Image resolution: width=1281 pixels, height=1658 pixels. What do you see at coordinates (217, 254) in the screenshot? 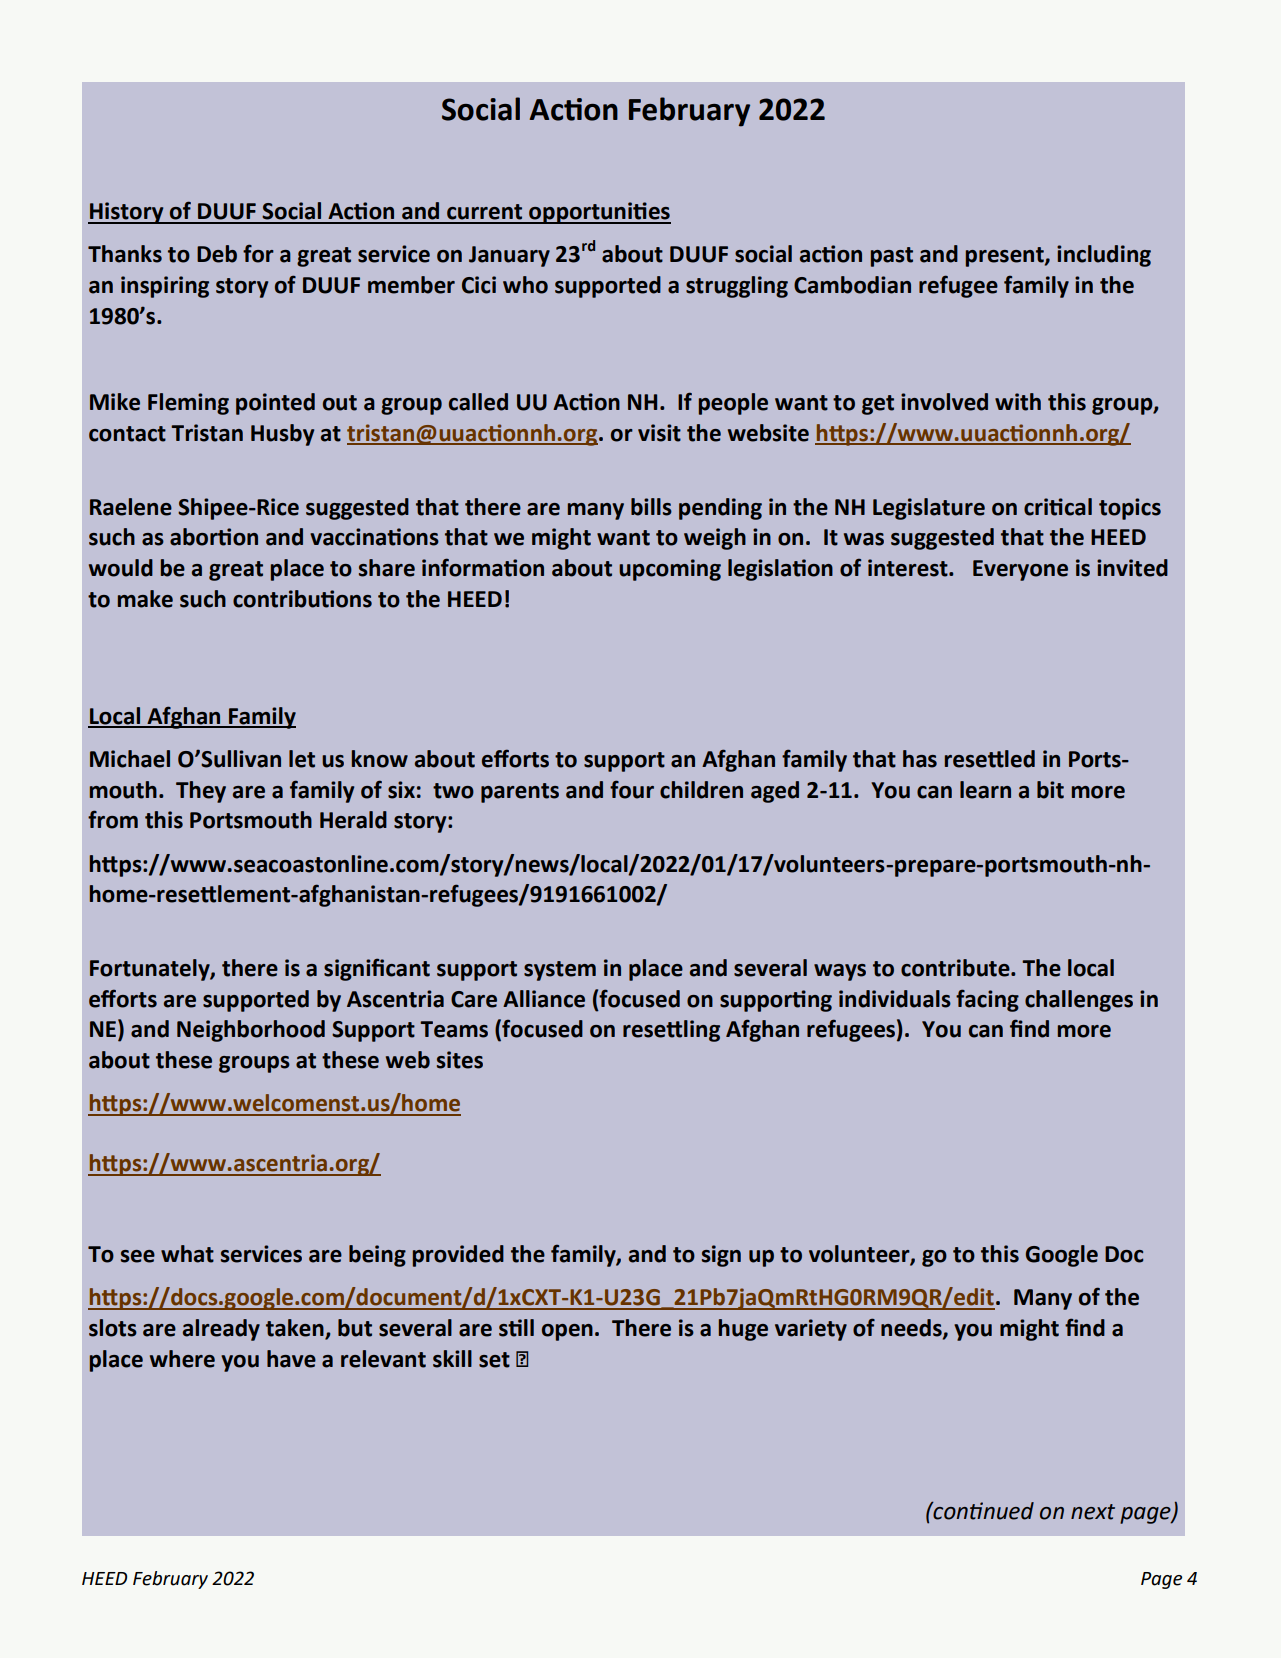
I see `Deb` at bounding box center [217, 254].
